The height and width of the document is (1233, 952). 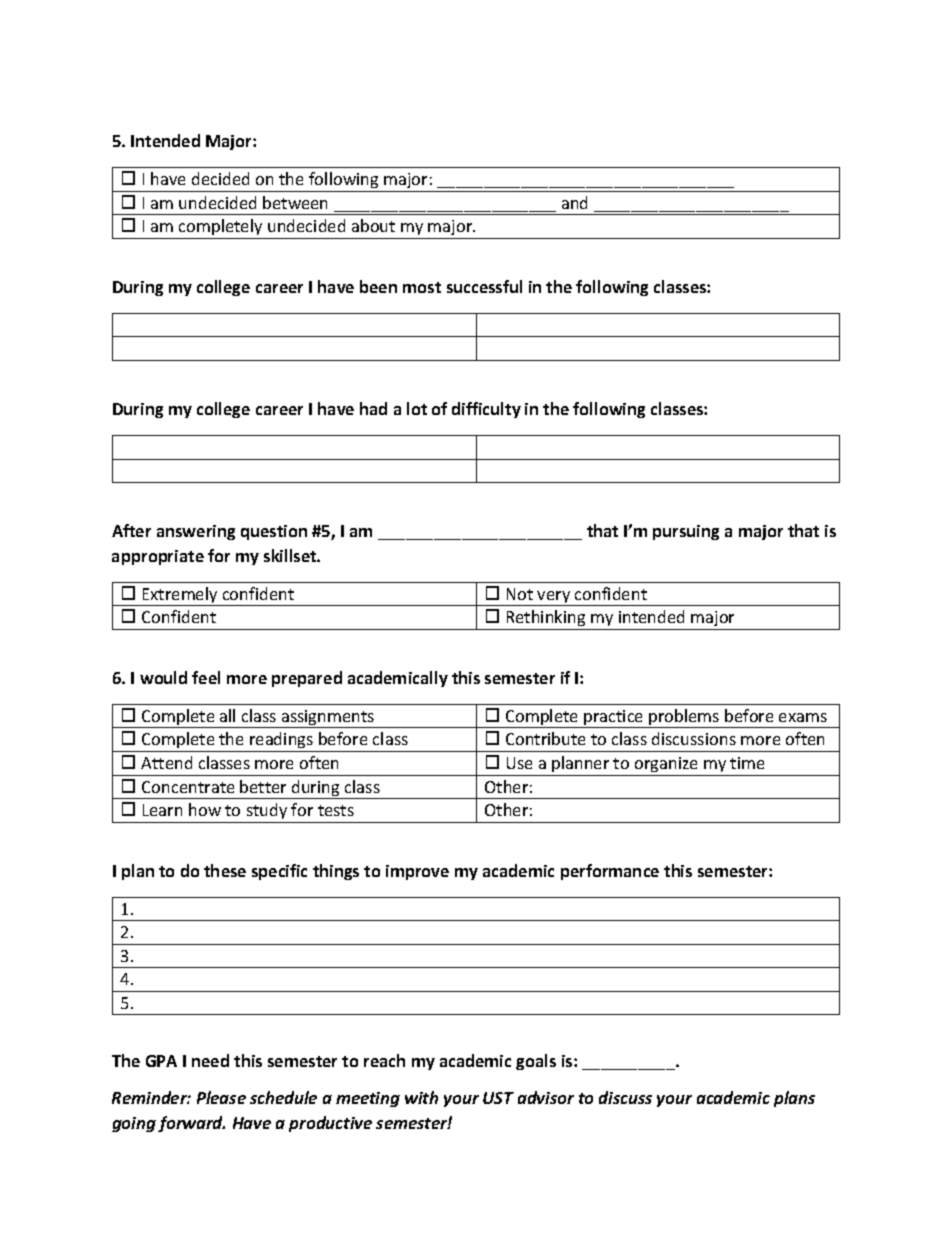 I want to click on pursuing, so click(x=686, y=532).
